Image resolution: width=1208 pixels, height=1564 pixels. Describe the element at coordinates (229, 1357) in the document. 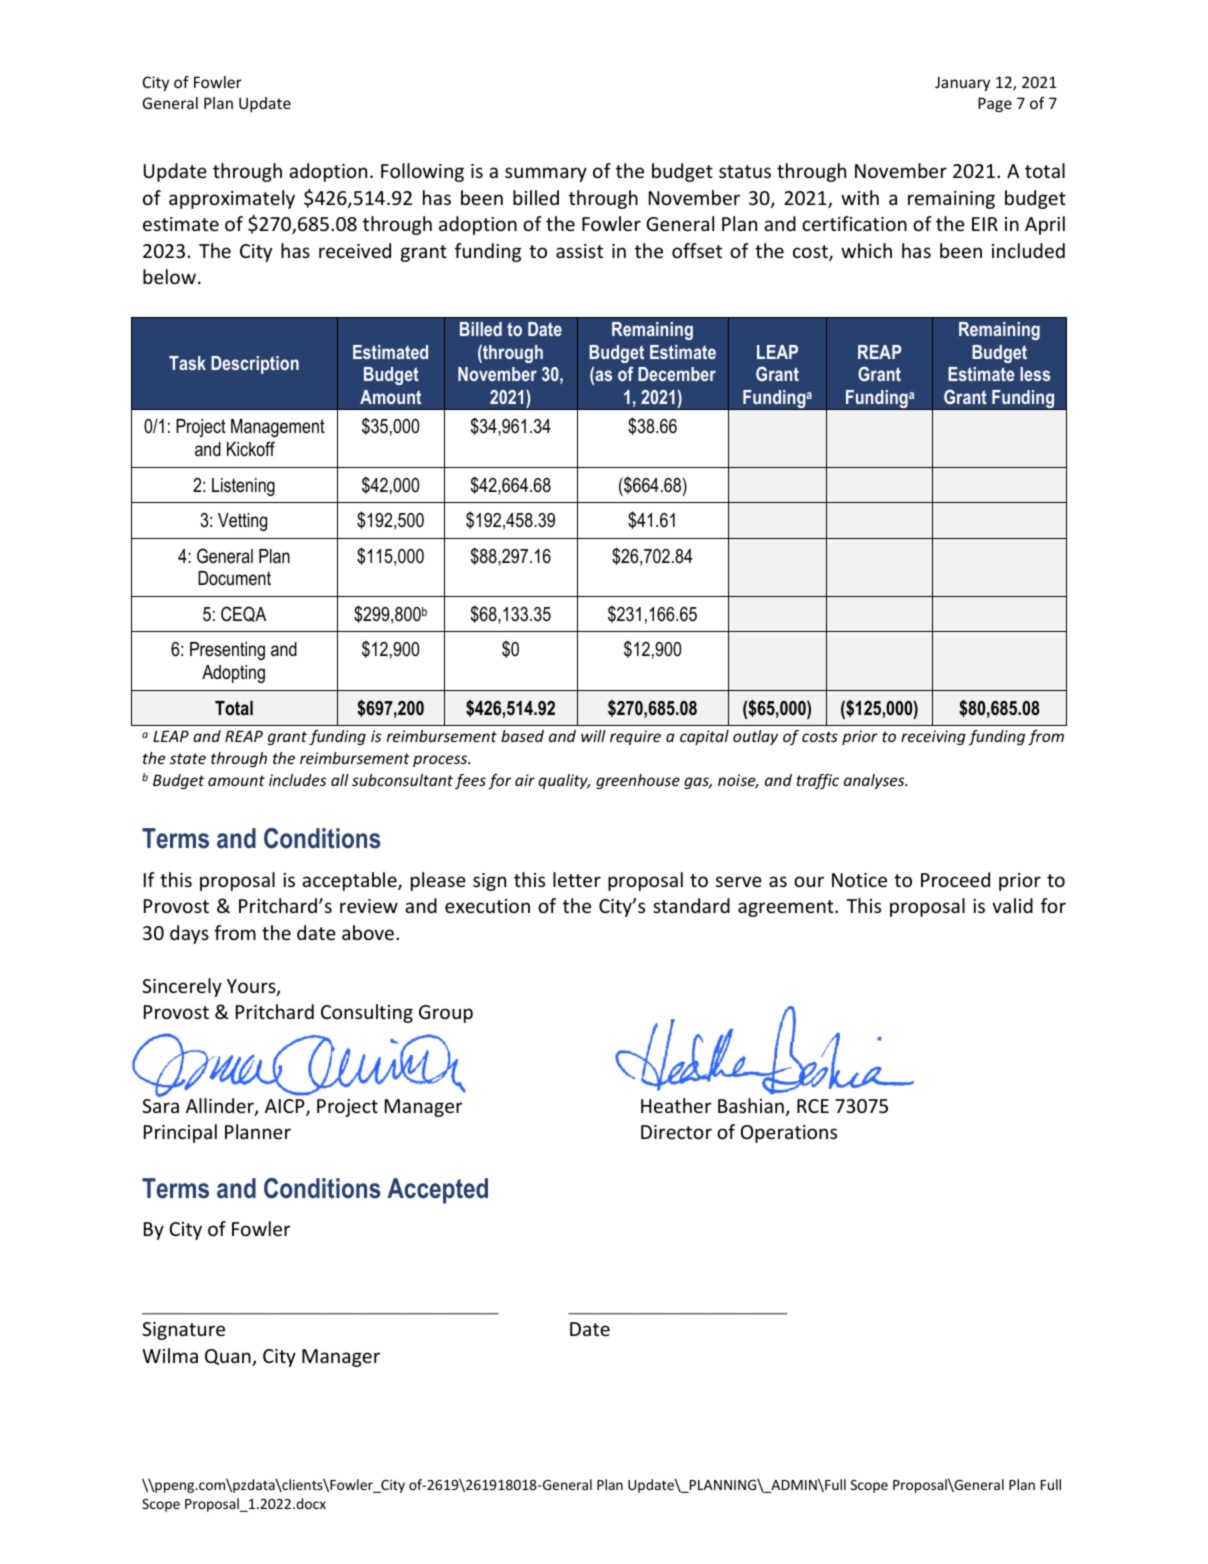

I see `Quan` at that location.
